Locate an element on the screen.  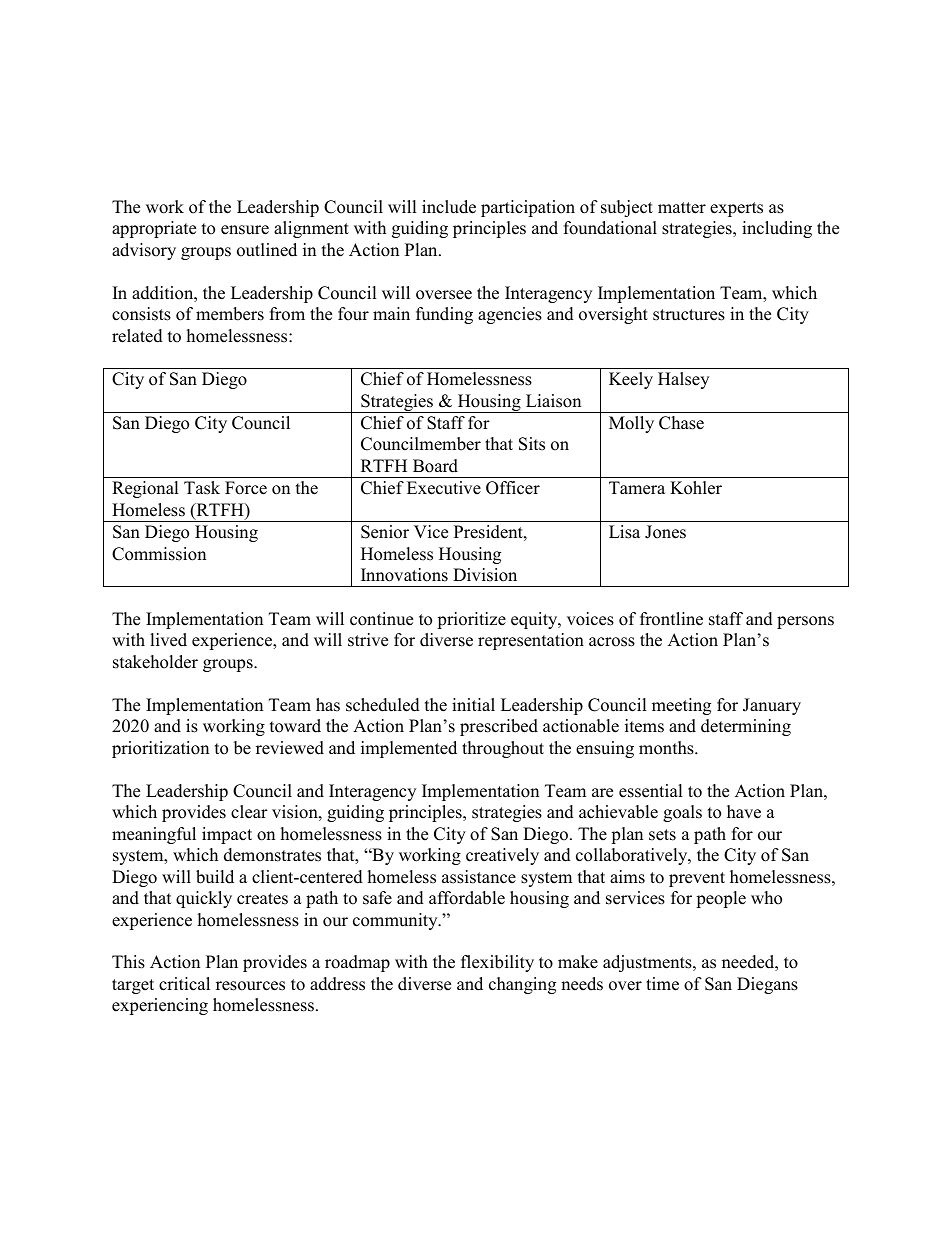
critical is located at coordinates (184, 984).
